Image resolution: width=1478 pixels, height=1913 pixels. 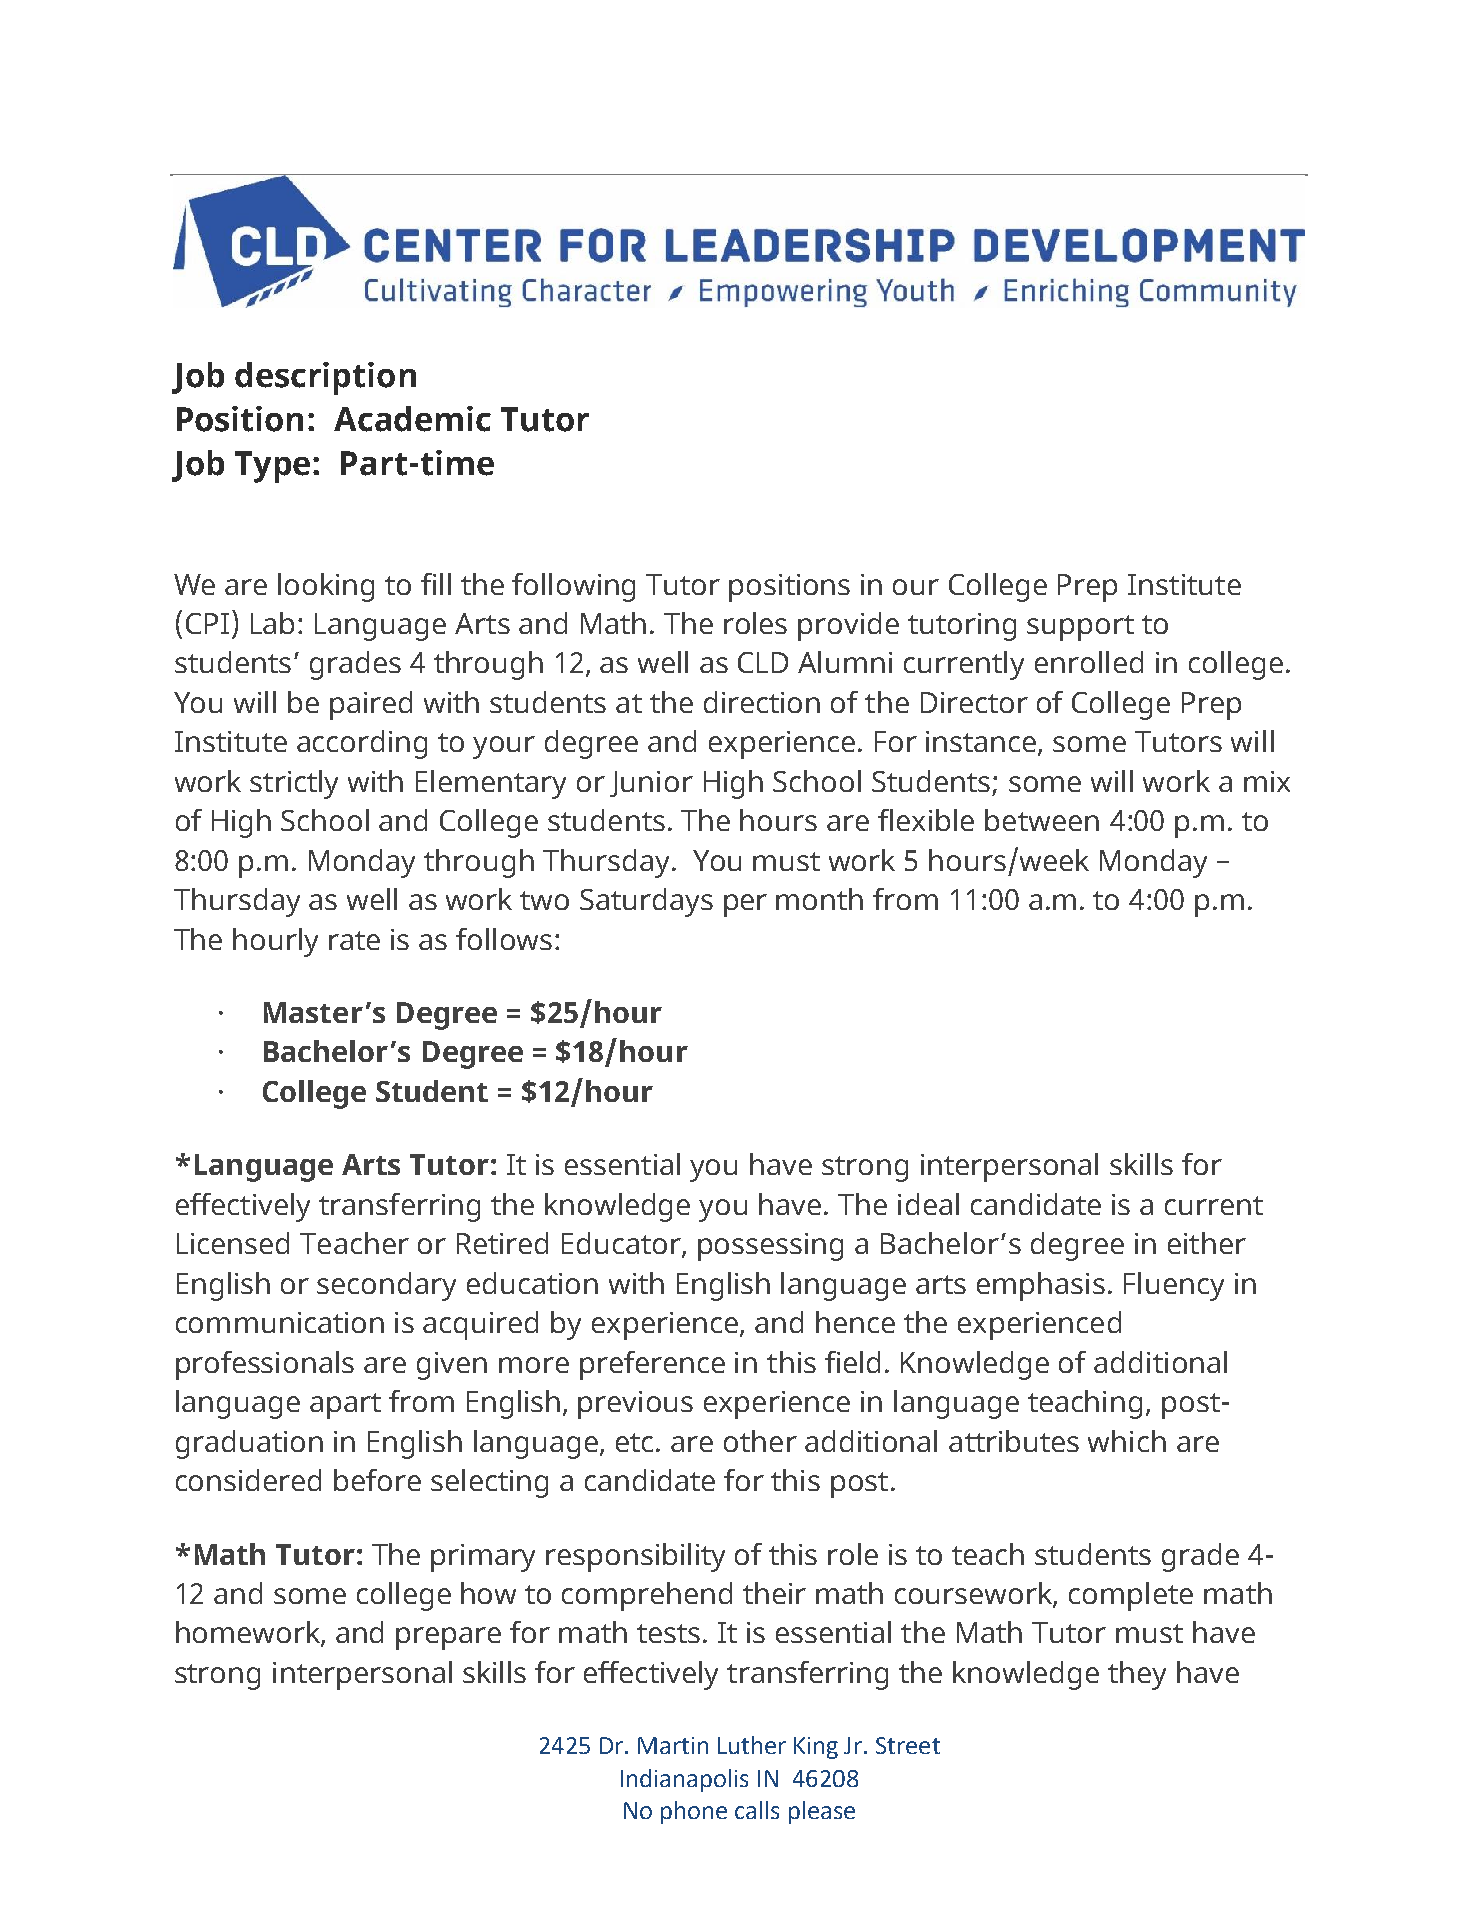 I want to click on Fluency, so click(x=1174, y=1286).
